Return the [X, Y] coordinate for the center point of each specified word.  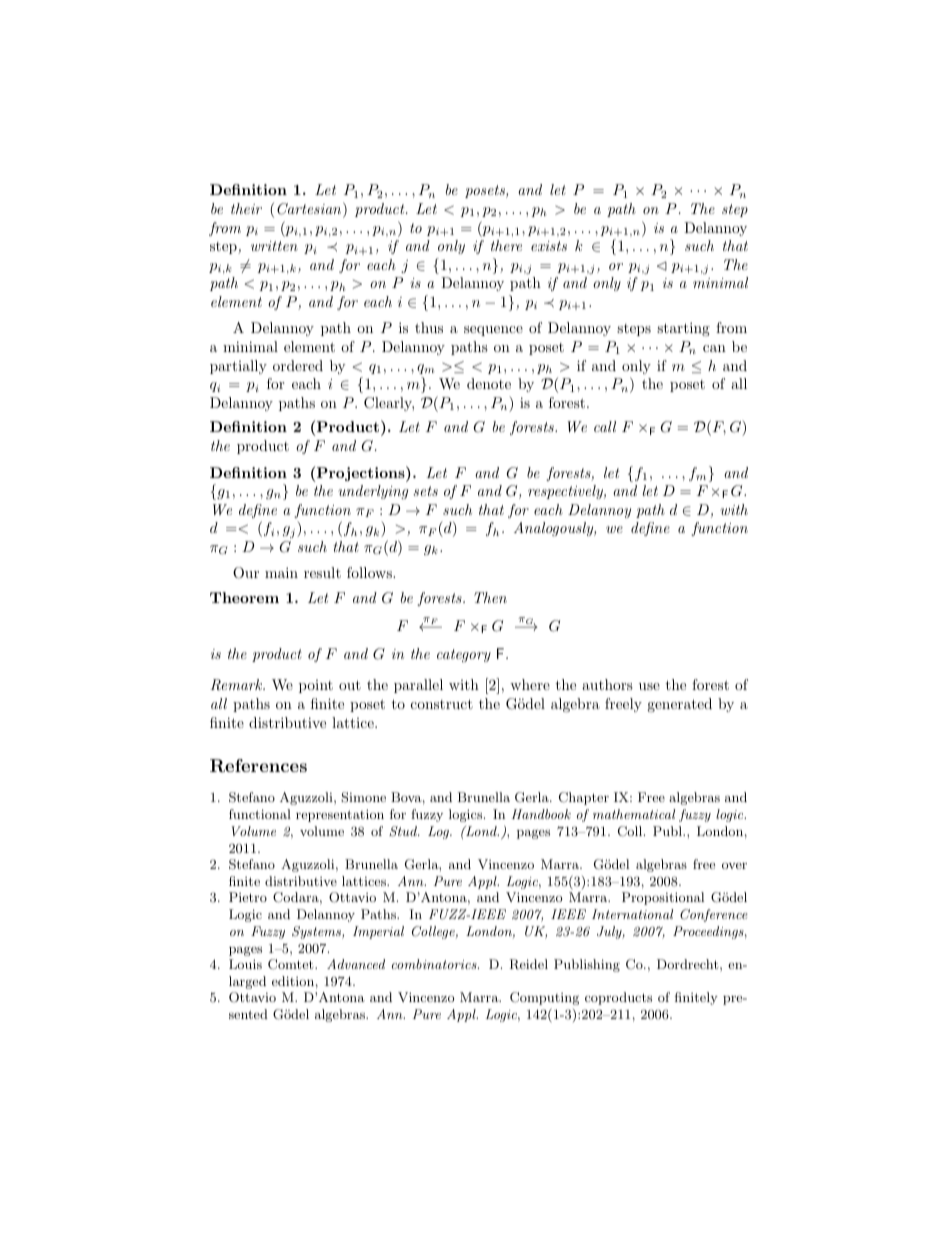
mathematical [634, 814]
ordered [298, 365]
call [605, 426]
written [274, 246]
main [281, 572]
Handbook [541, 814]
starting [683, 329]
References [258, 766]
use [649, 686]
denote [489, 383]
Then [490, 597]
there [506, 245]
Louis [245, 964]
